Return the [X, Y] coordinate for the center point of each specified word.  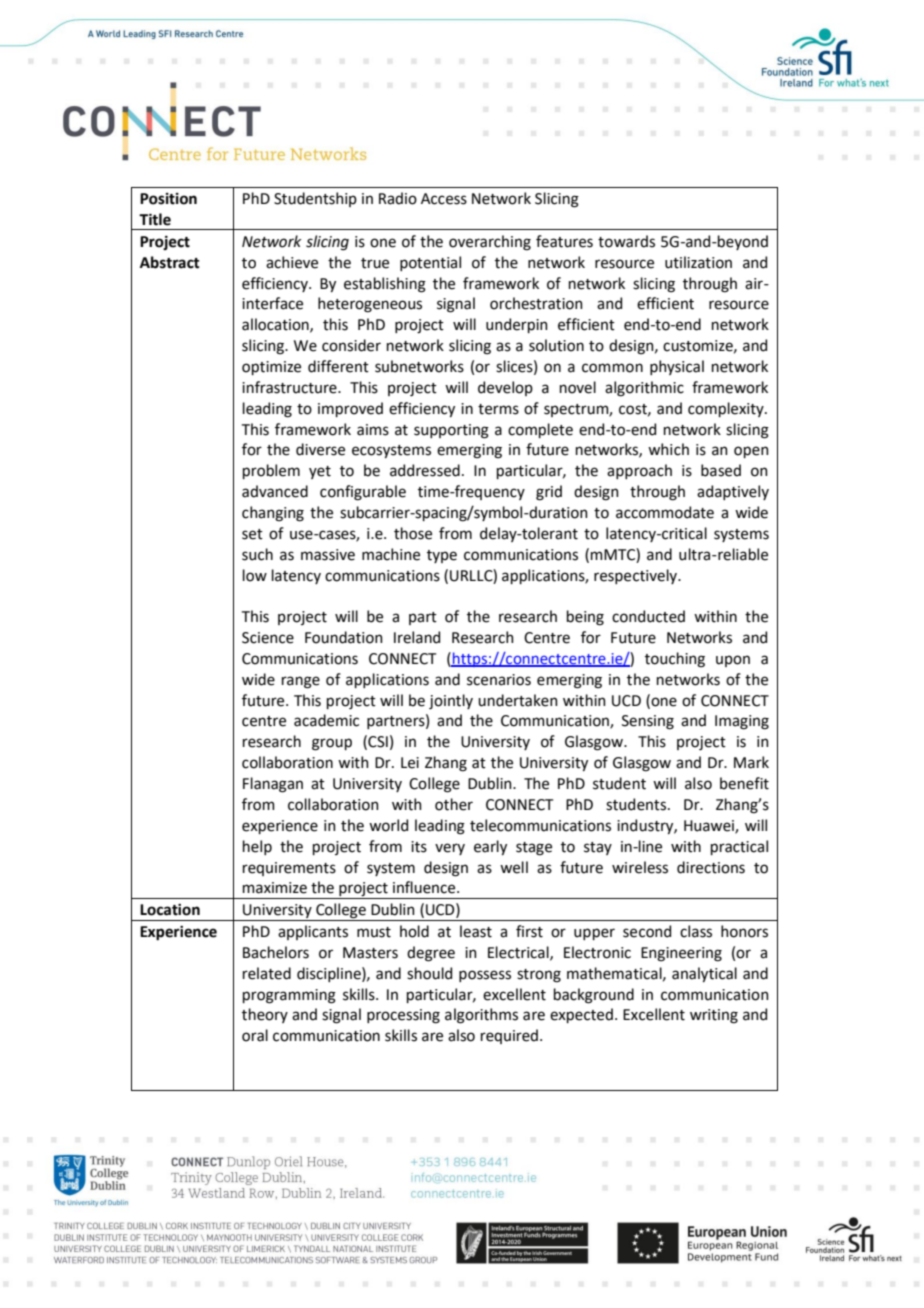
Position [168, 199]
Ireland [417, 637]
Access [444, 199]
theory [265, 1015]
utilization [698, 262]
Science [268, 638]
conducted [648, 616]
